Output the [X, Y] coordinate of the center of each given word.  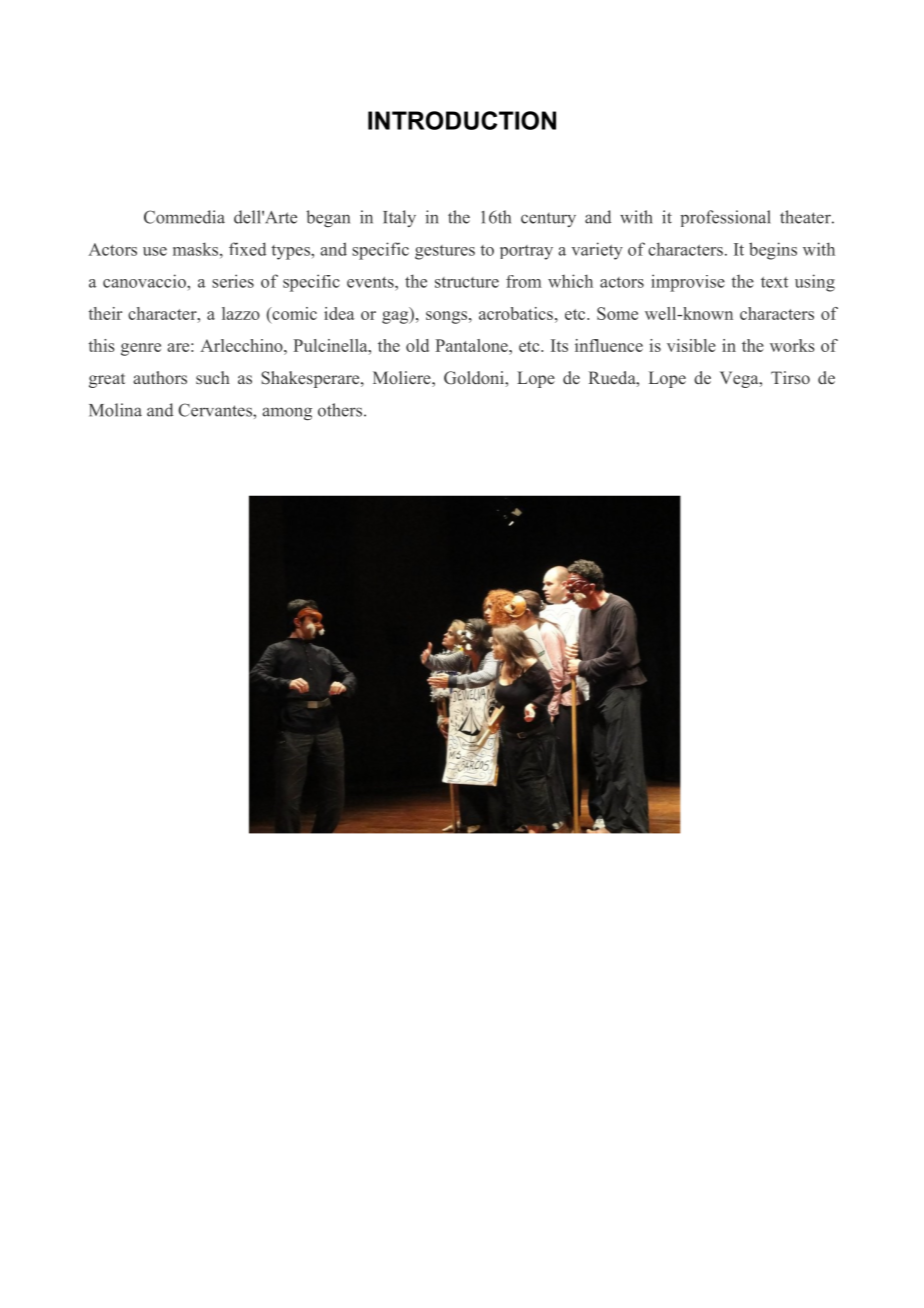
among [287, 414]
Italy [399, 218]
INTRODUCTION [462, 120]
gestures [445, 252]
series [233, 281]
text [774, 282]
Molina [115, 410]
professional [725, 218]
